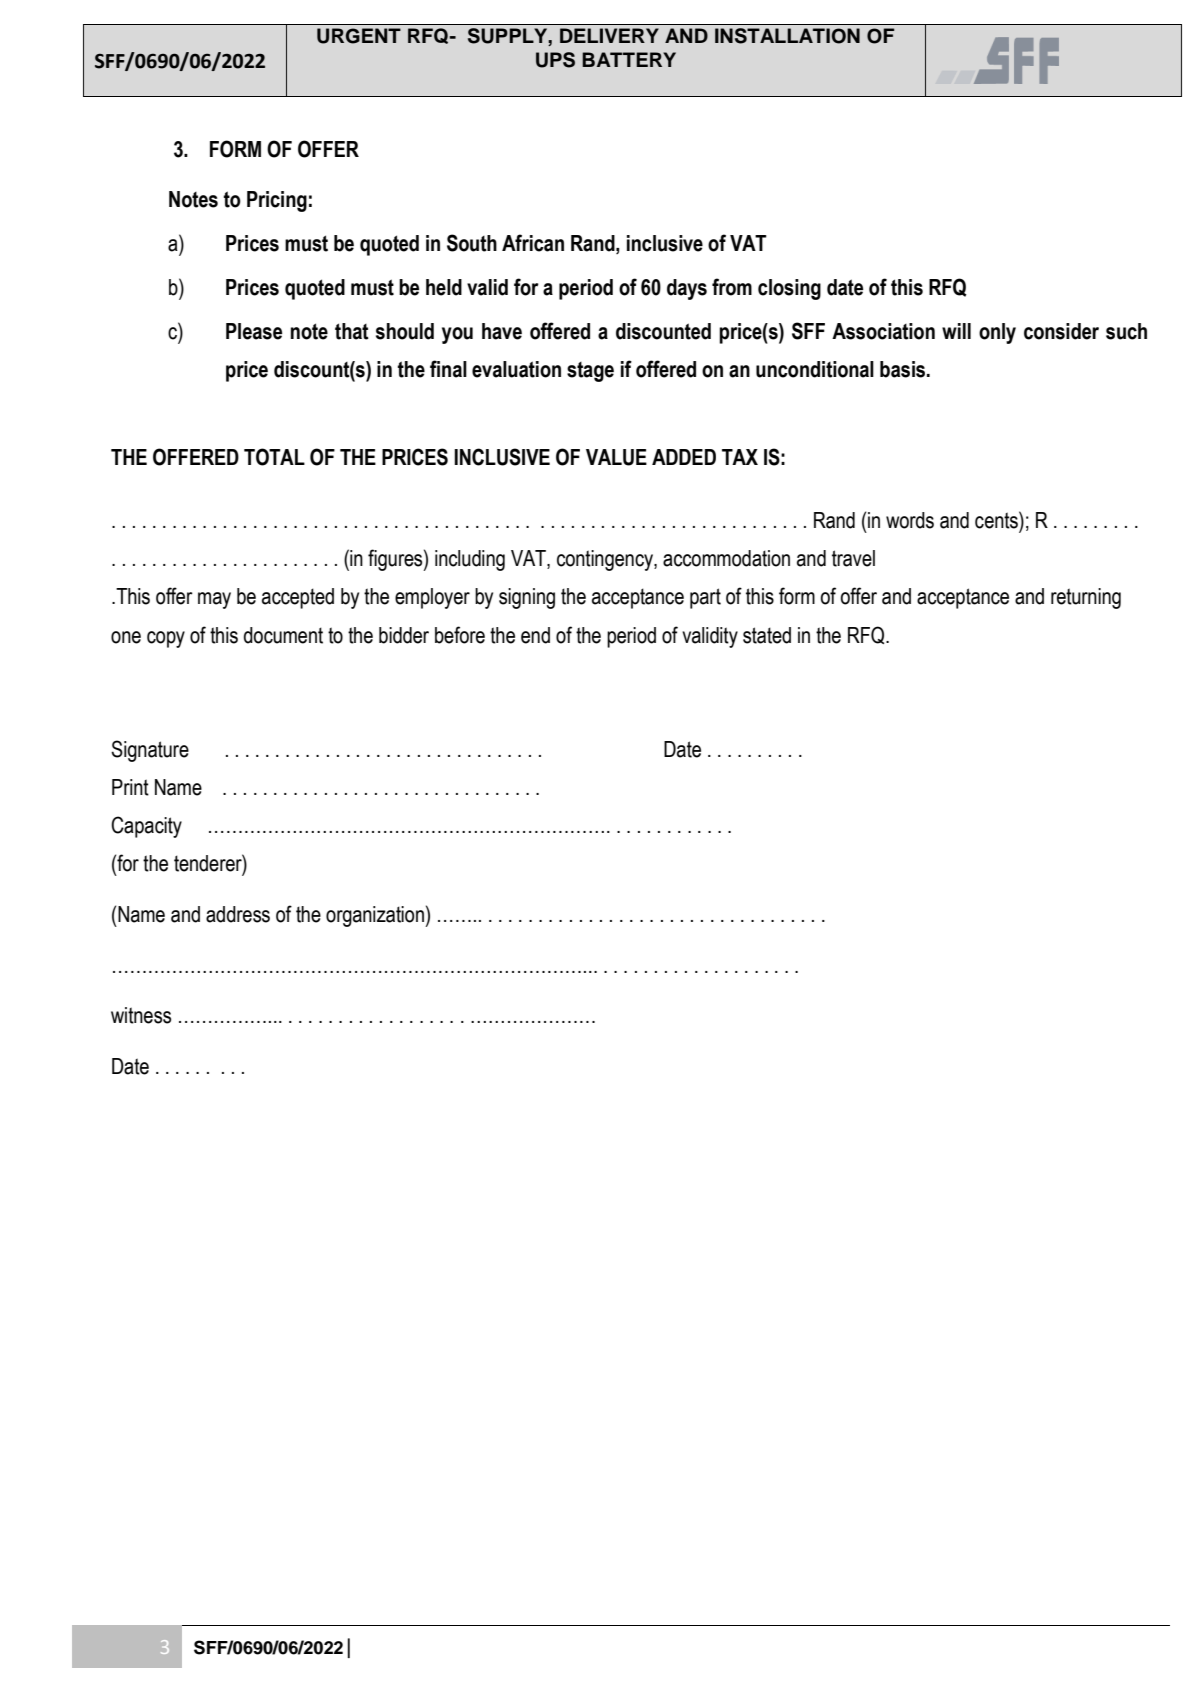  Describe the element at coordinates (997, 520) in the screenshot. I see `cents` at that location.
